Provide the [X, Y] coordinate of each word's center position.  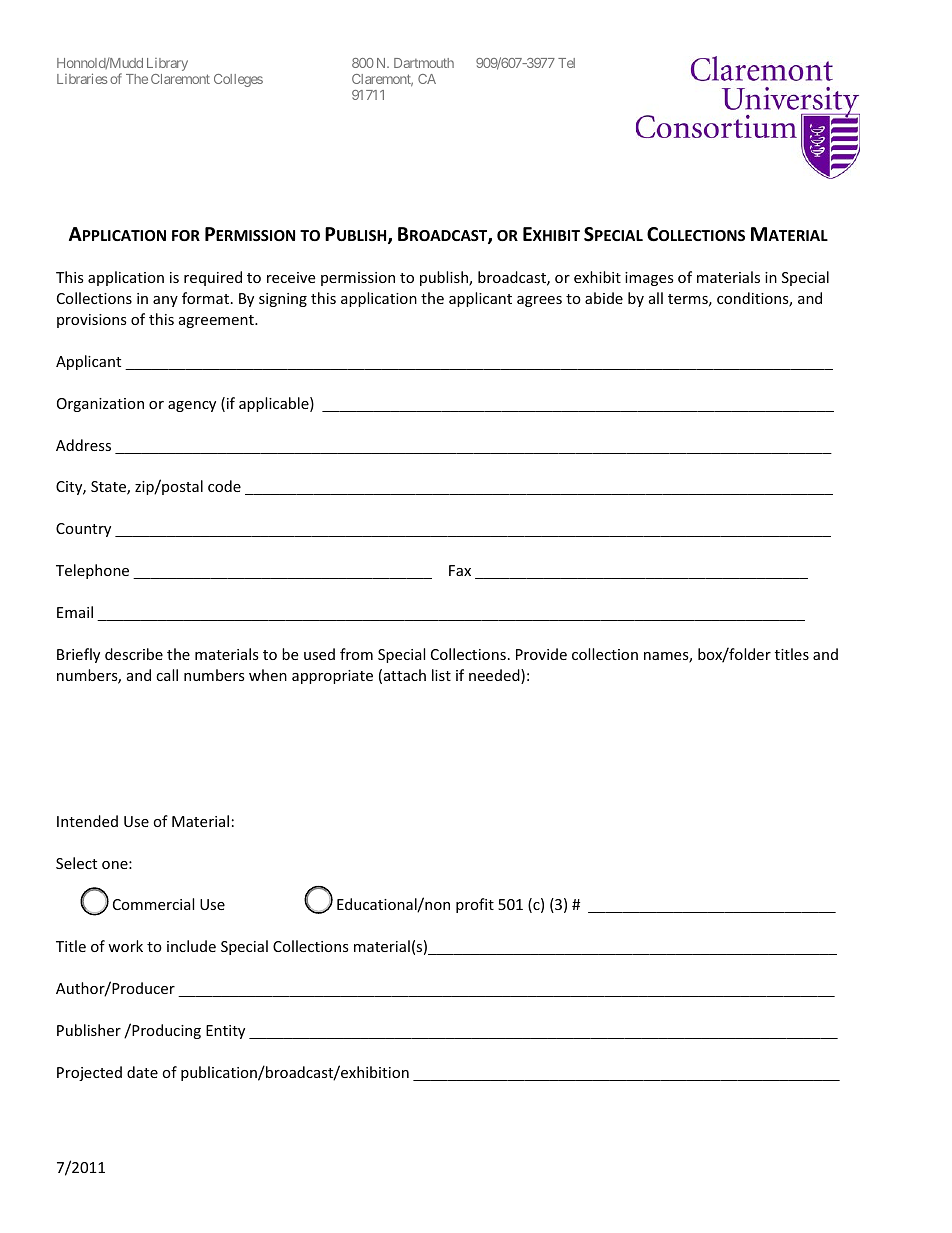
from [356, 654]
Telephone [92, 571]
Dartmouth [424, 63]
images [649, 279]
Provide [541, 654]
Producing [165, 1031]
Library [167, 64]
